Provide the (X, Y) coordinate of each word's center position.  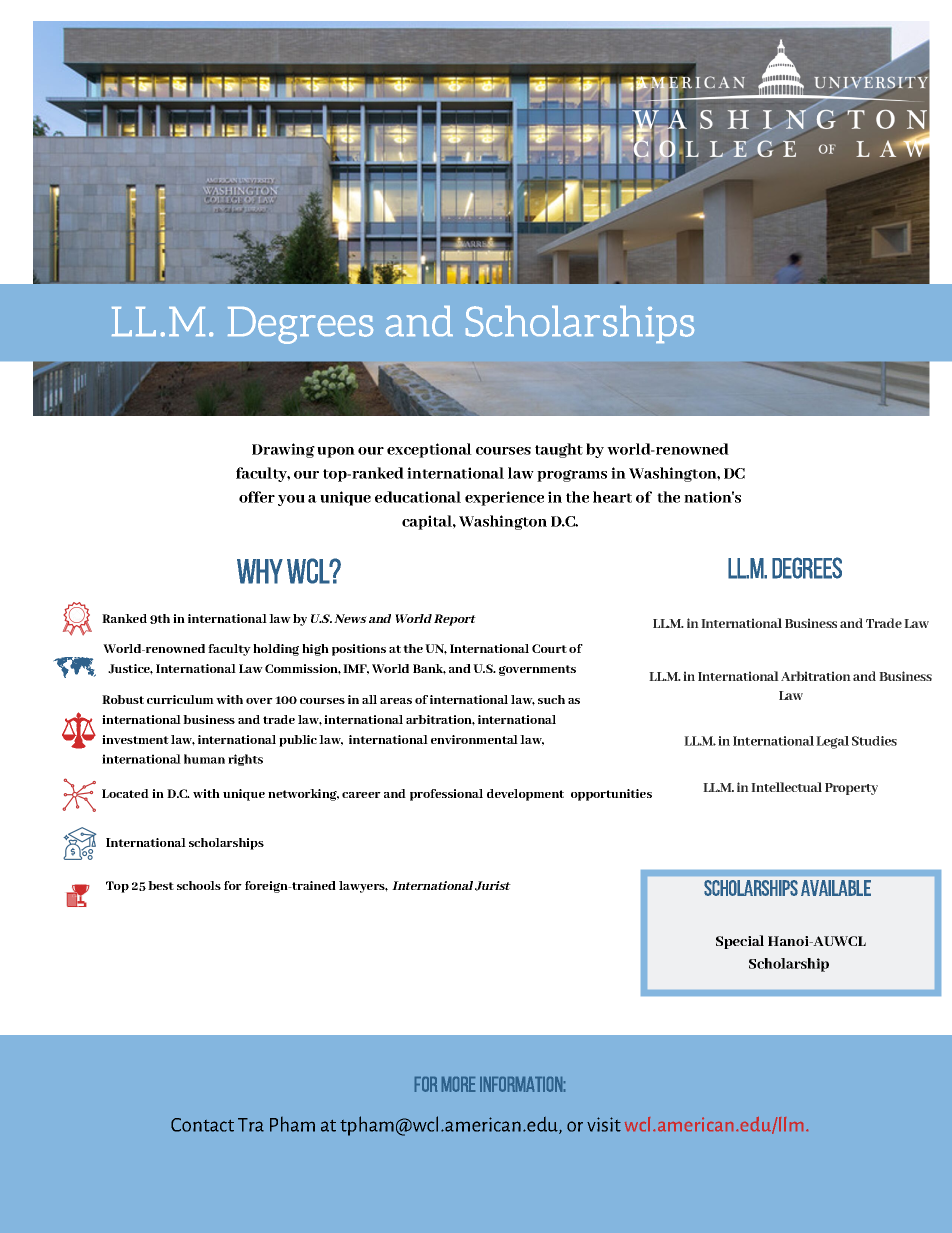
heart (612, 497)
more (458, 1084)
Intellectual (786, 787)
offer (257, 497)
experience (504, 498)
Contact (202, 1125)
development (525, 795)
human (204, 759)
